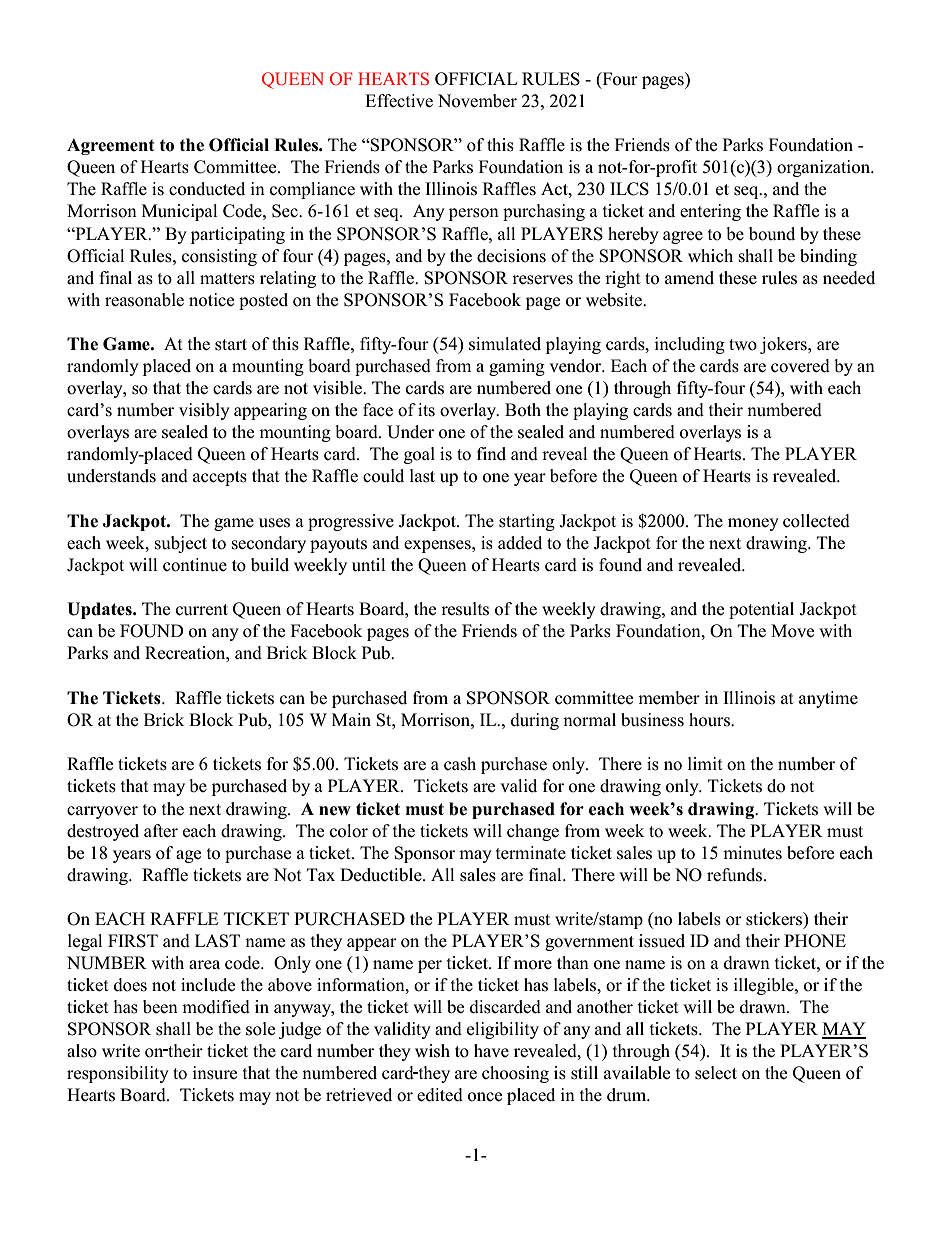 This document has width=952, height=1233. Describe the element at coordinates (214, 1073) in the document. I see `insure` at that location.
